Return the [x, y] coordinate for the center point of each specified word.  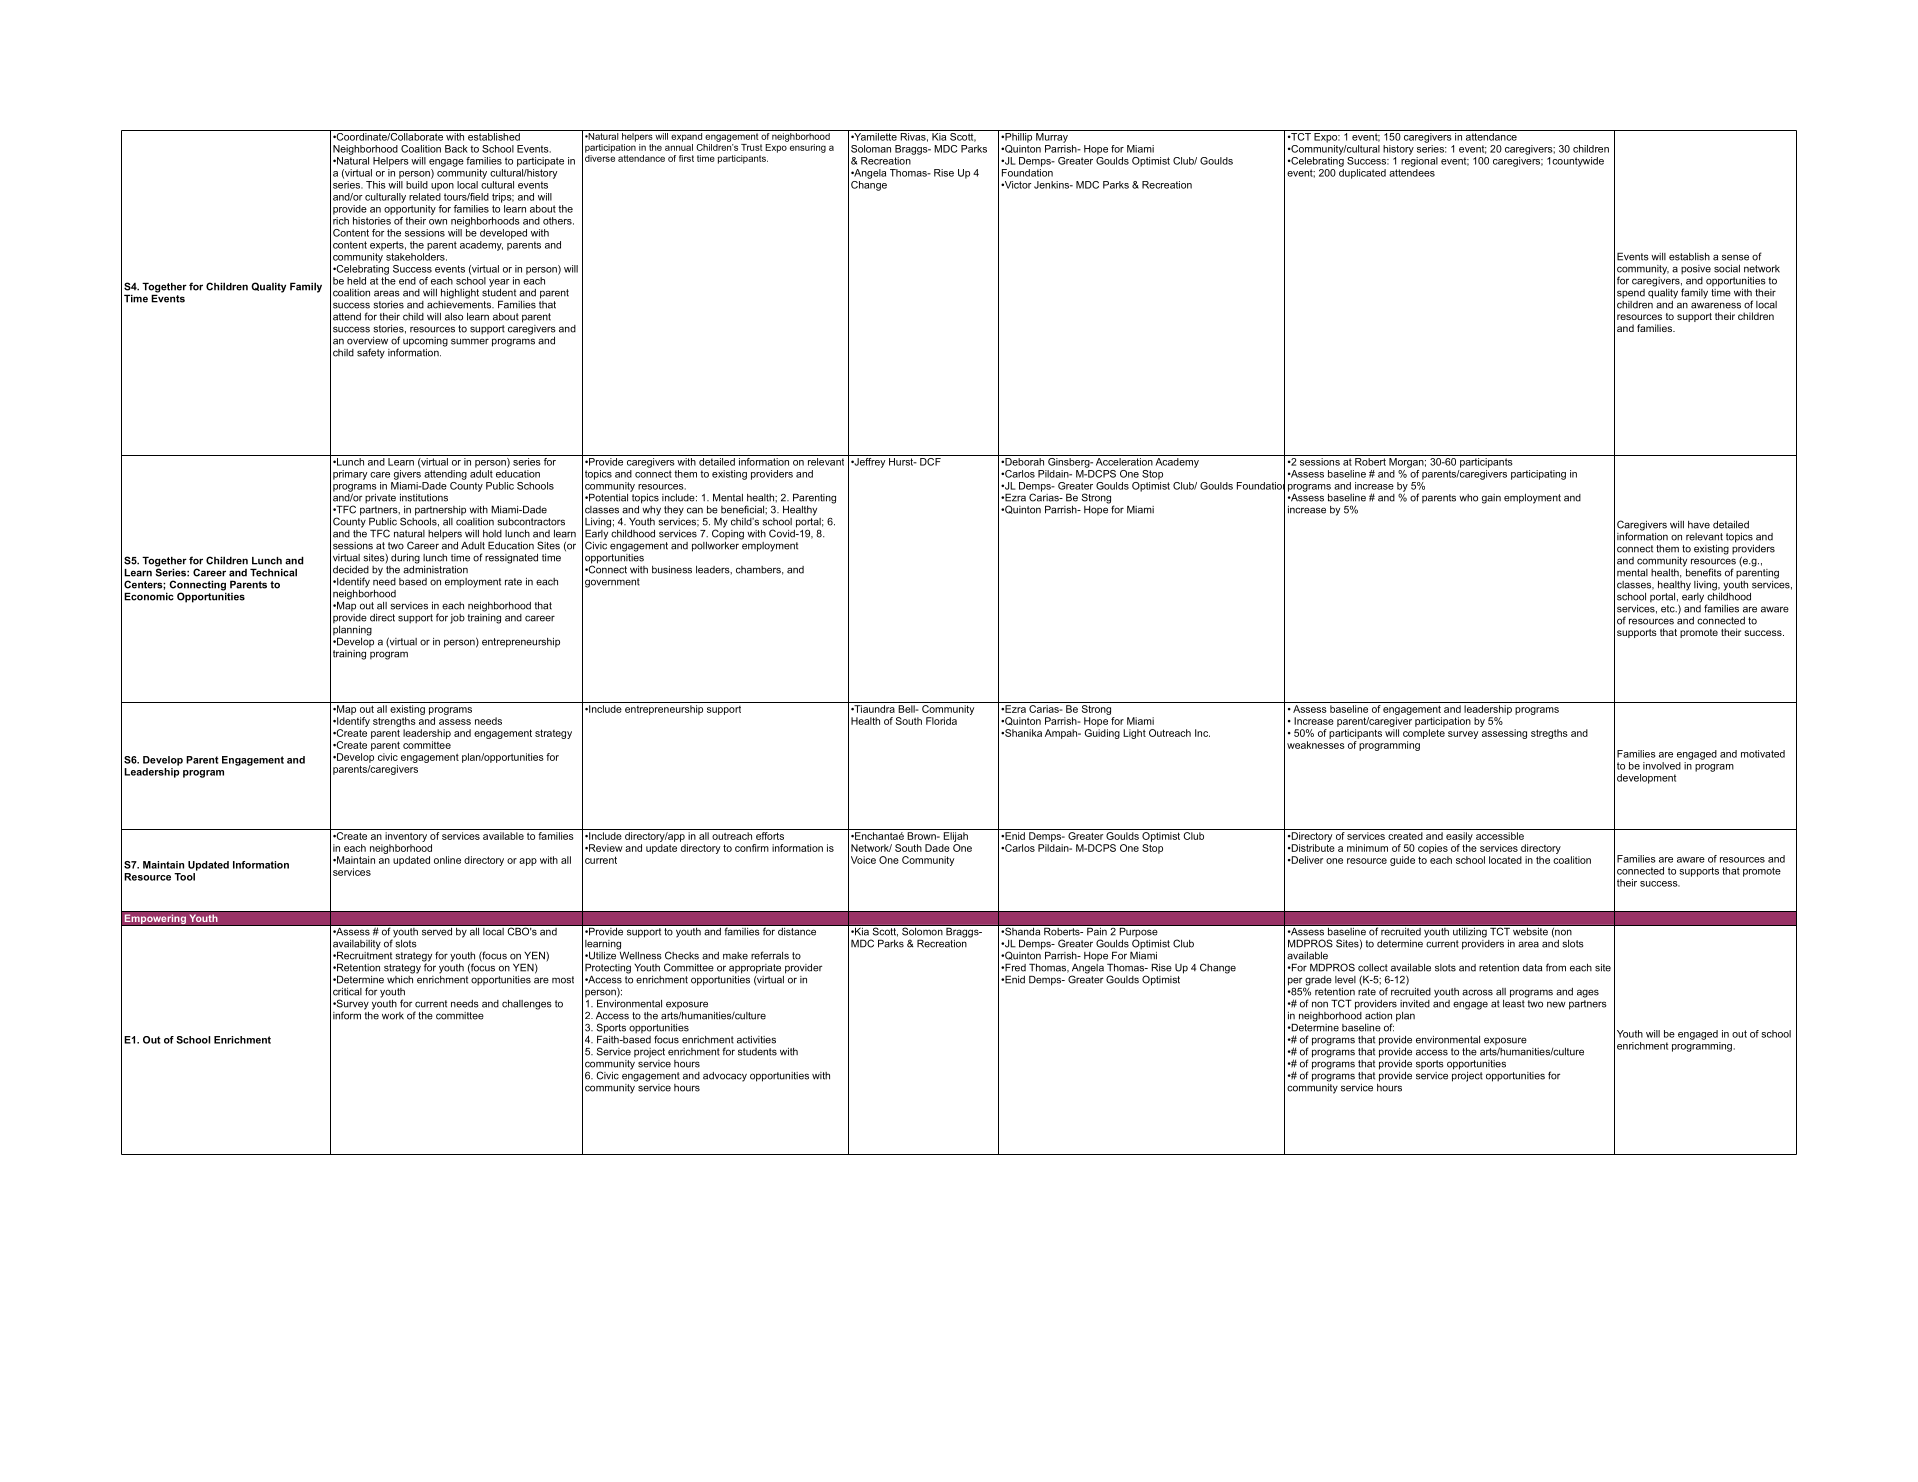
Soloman [871, 149]
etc [1669, 609]
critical [347, 992]
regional [1419, 160]
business [672, 570]
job [457, 619]
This [375, 185]
